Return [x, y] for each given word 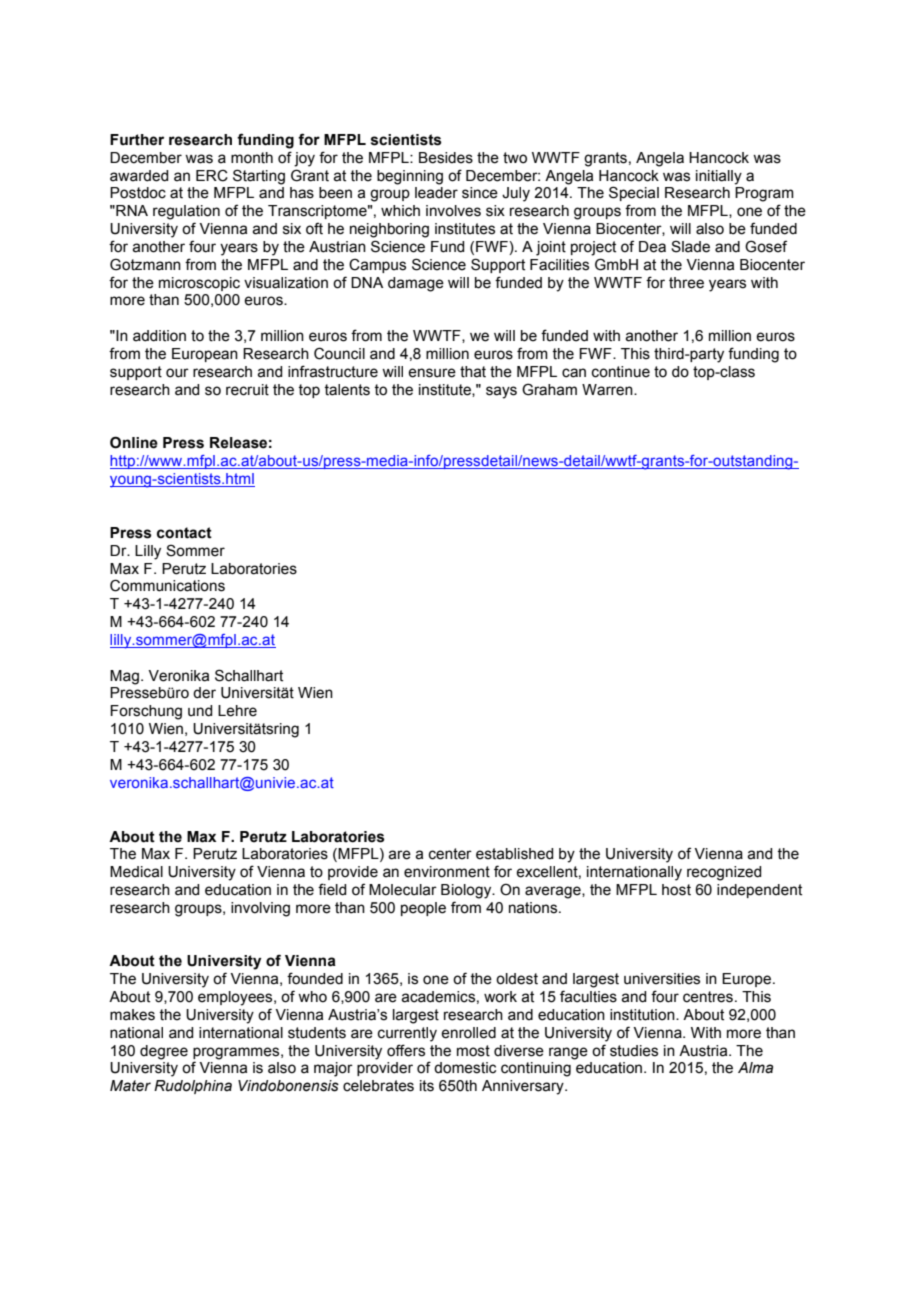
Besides [446, 158]
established [514, 854]
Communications [167, 585]
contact [184, 533]
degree [164, 1052]
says [501, 392]
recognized [724, 873]
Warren [608, 390]
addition [159, 336]
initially [719, 177]
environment [447, 872]
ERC [212, 176]
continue [621, 372]
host [676, 890]
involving [260, 909]
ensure [432, 373]
